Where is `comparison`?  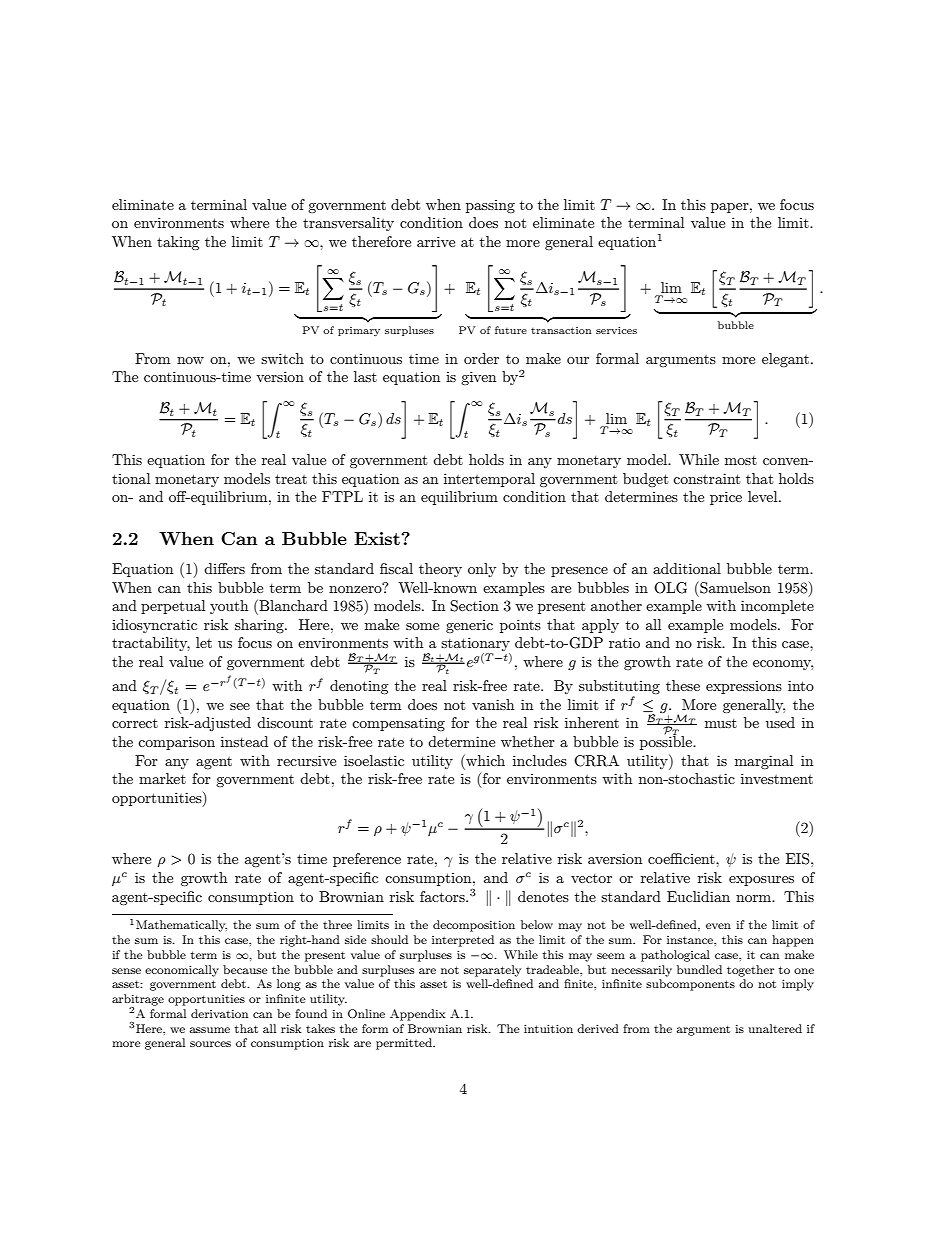
comparison is located at coordinates (176, 743).
